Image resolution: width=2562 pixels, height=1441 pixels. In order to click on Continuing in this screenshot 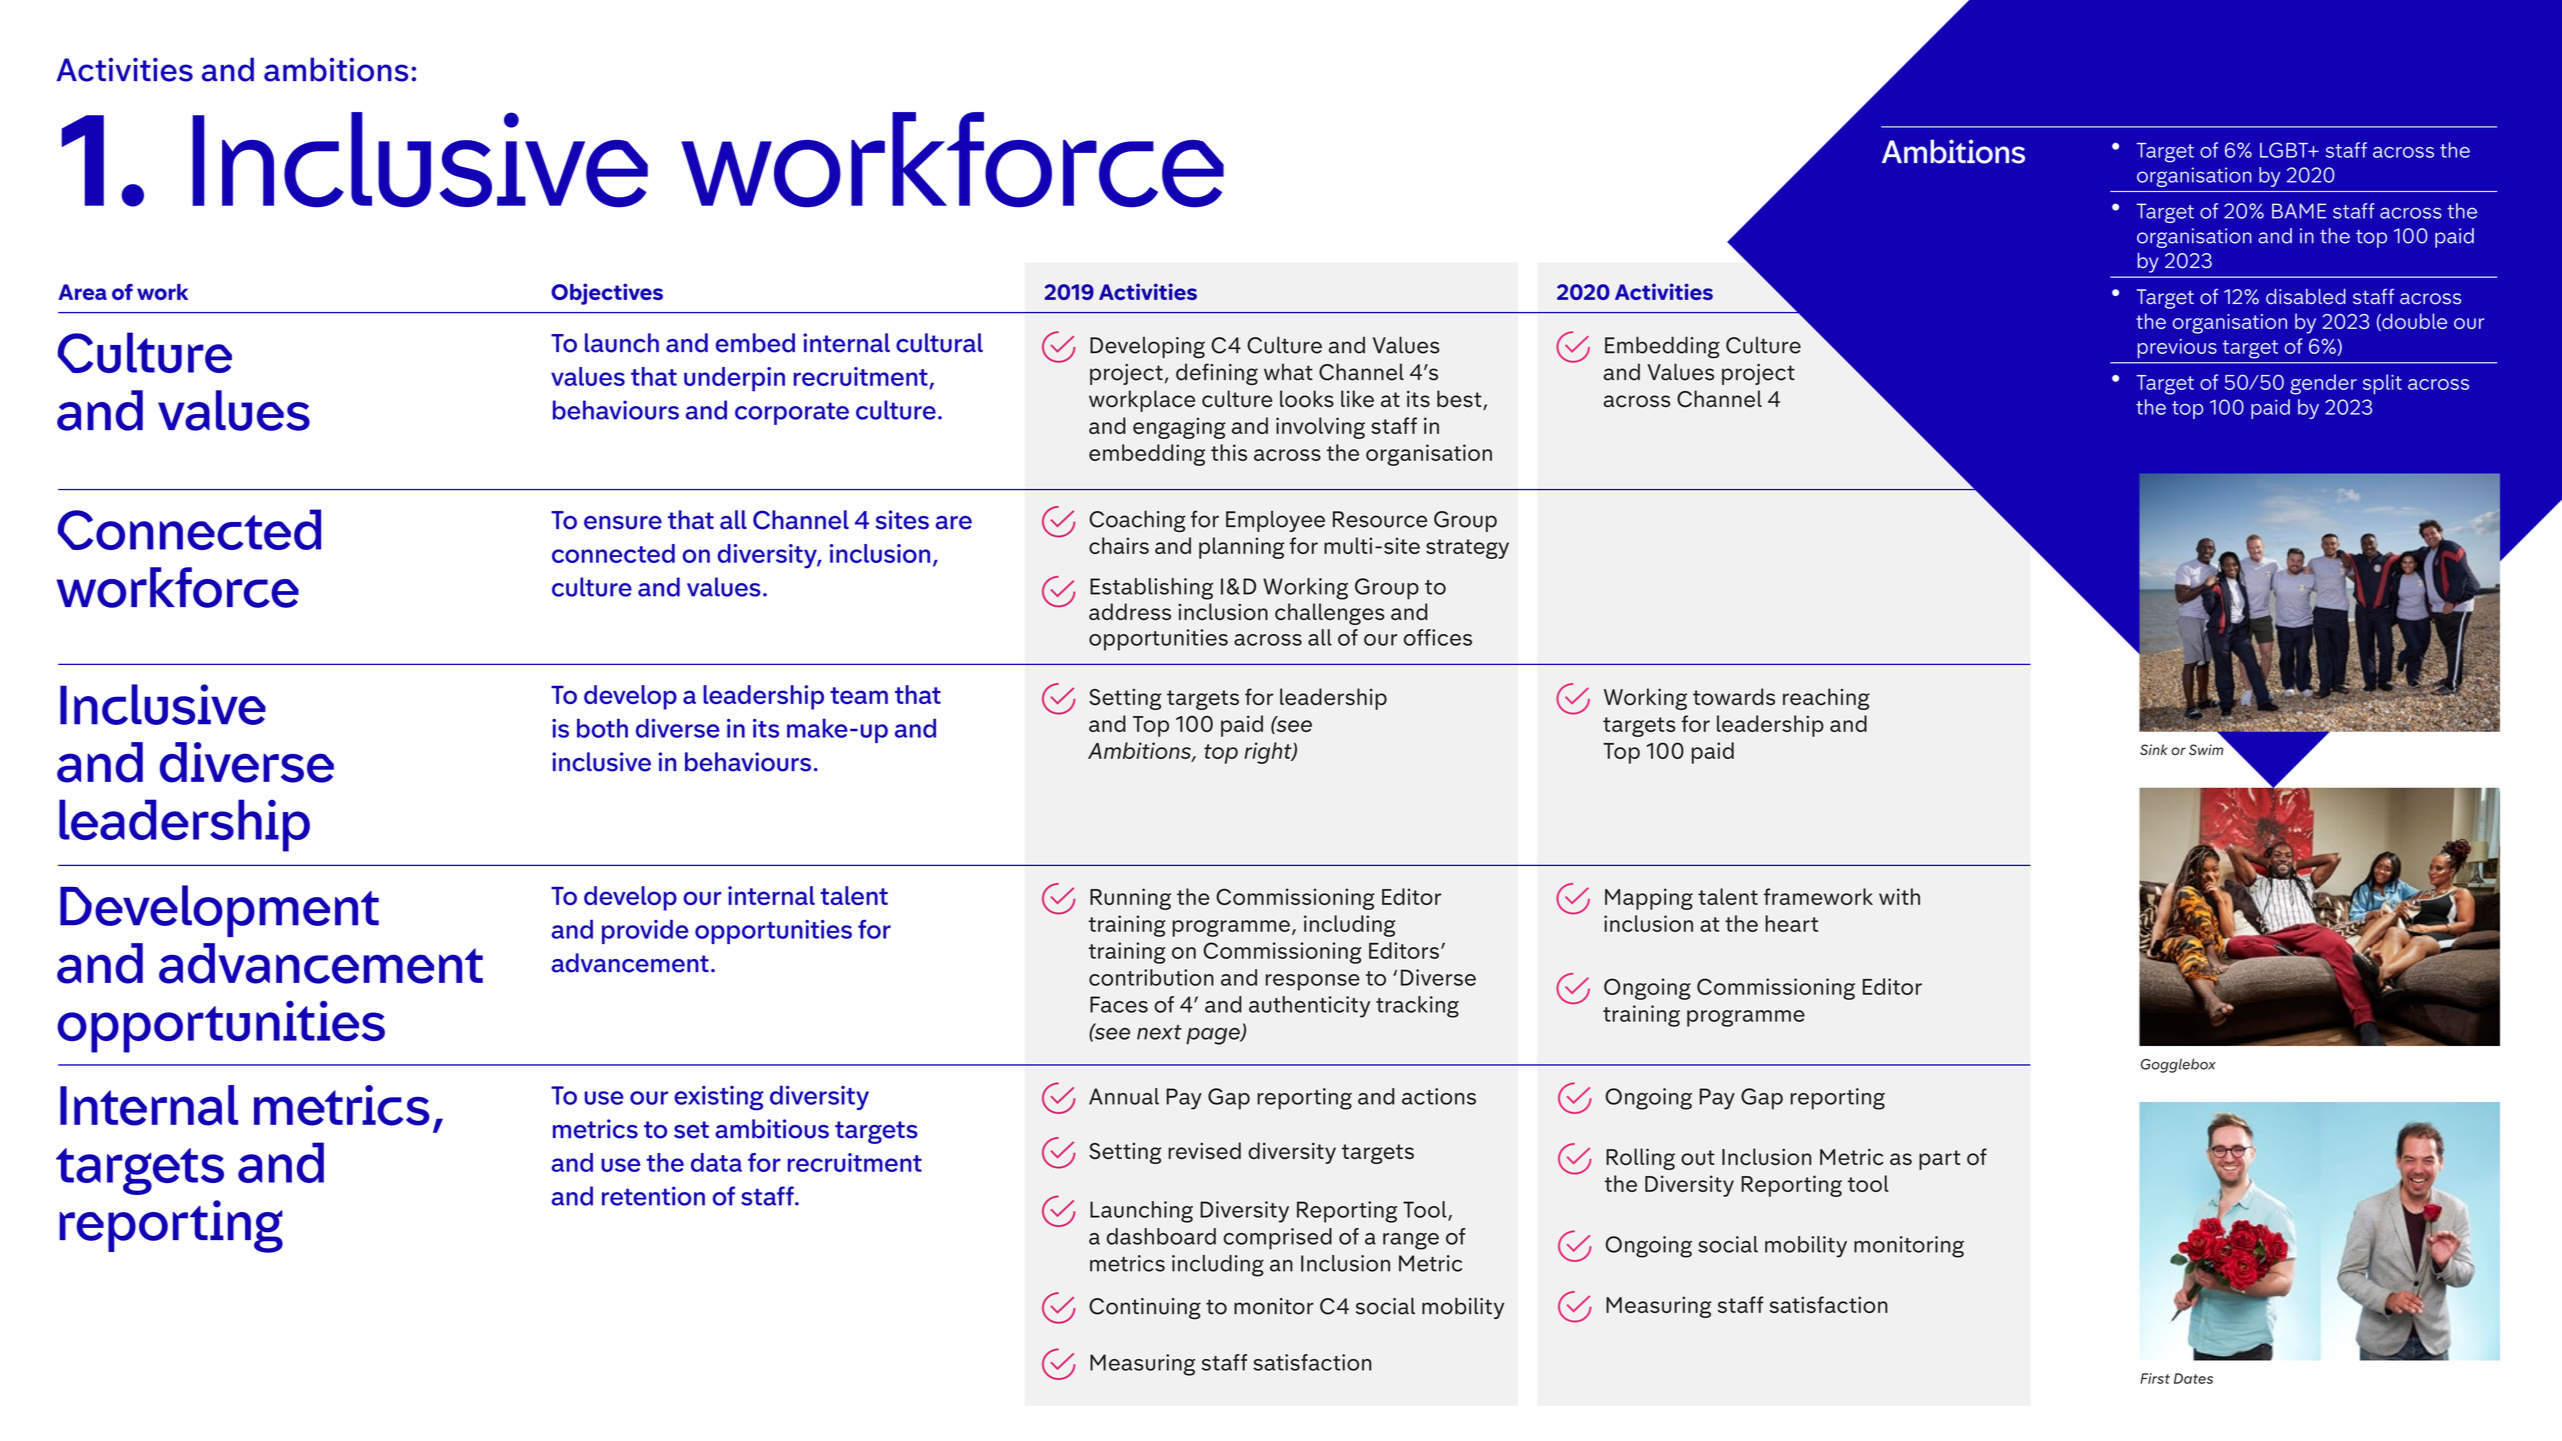, I will do `click(1145, 1308)`.
